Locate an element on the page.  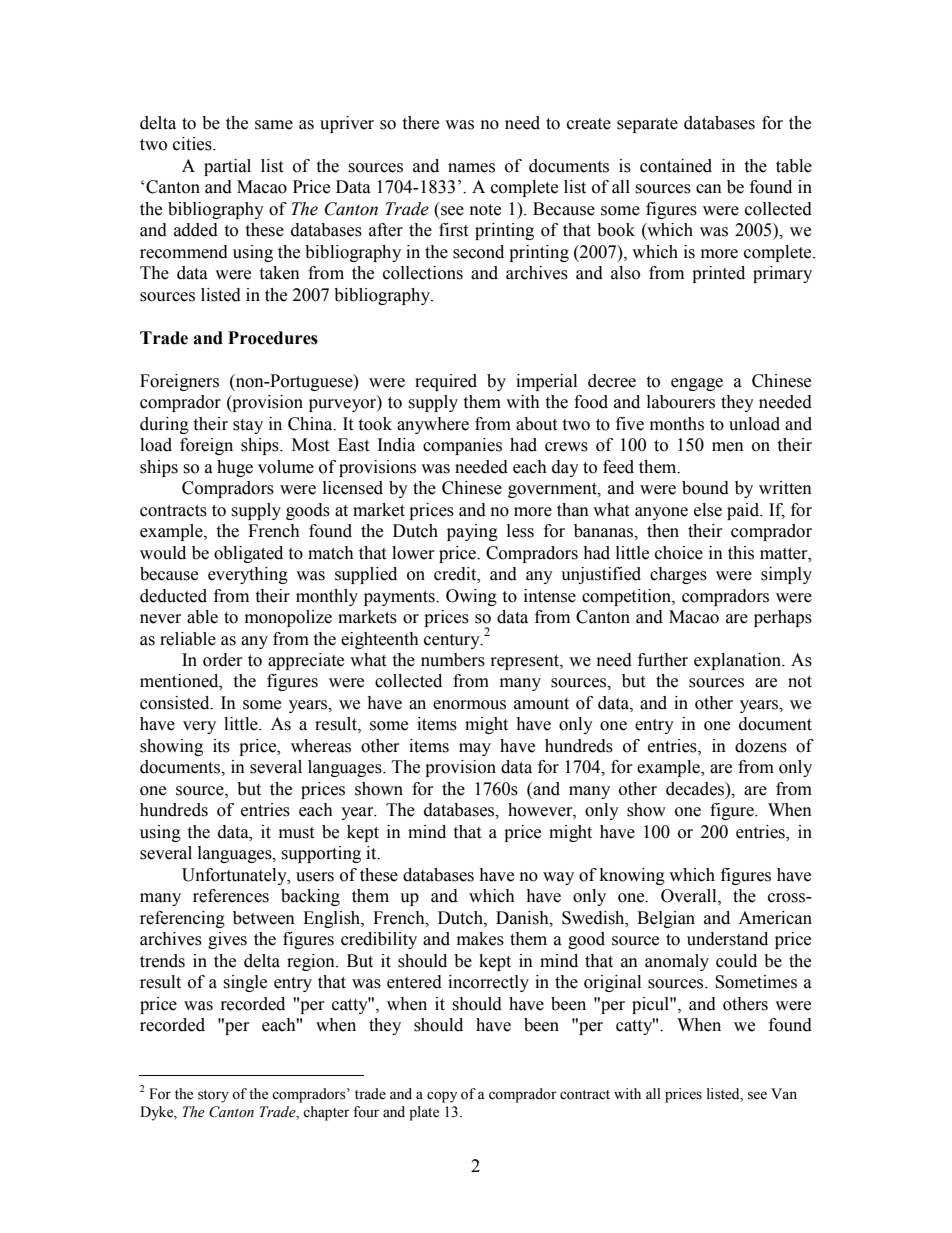
dozens is located at coordinates (761, 746).
